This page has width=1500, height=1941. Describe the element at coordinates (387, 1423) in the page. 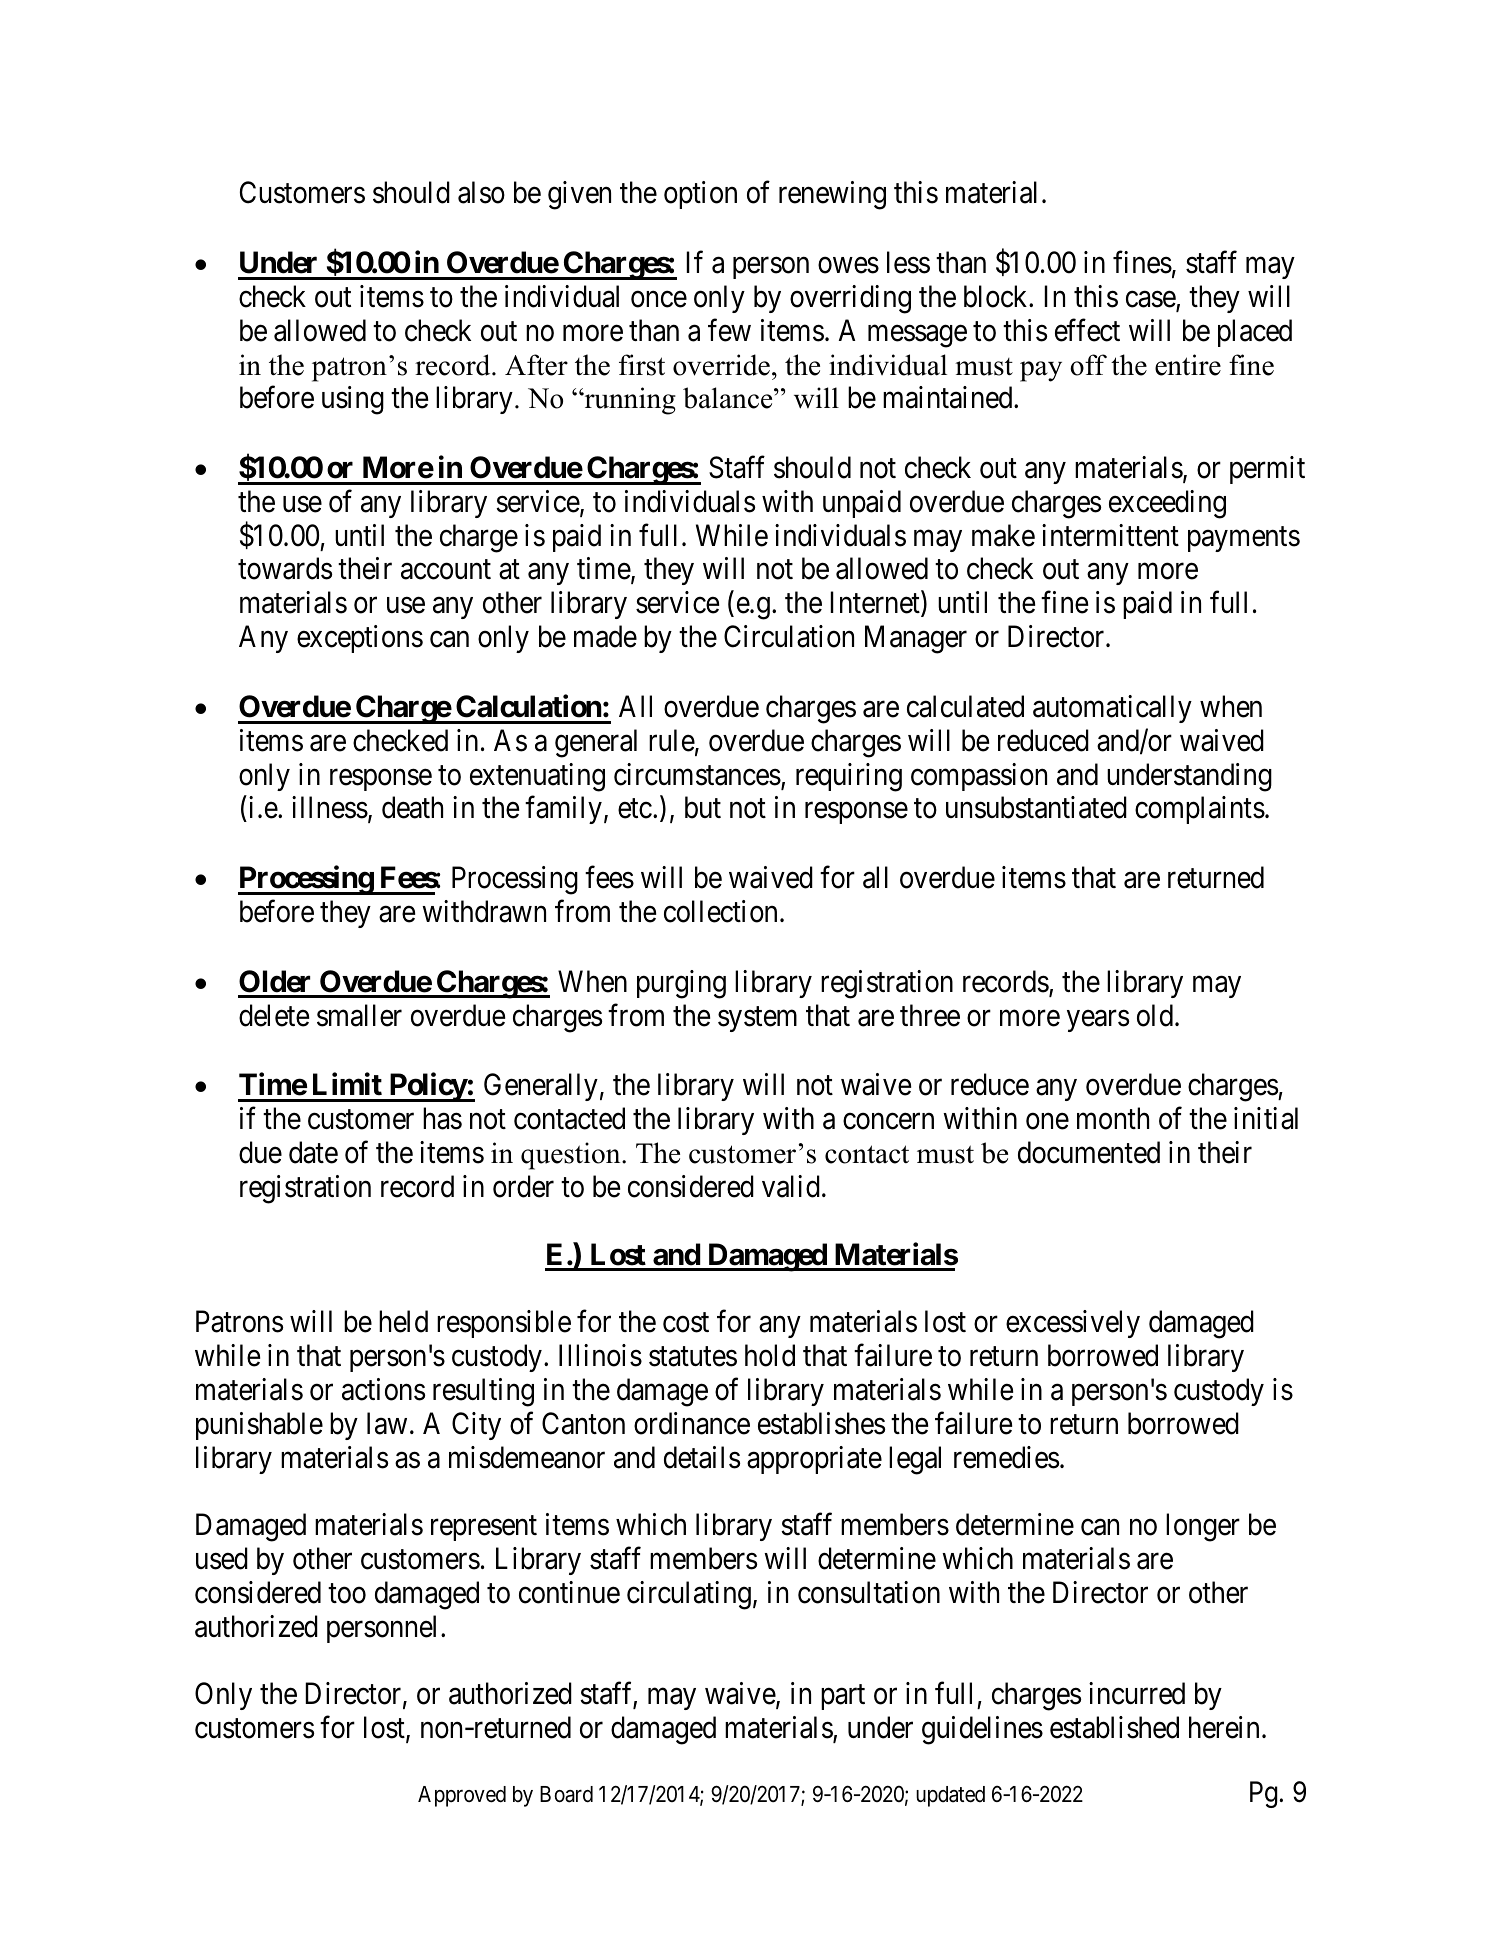

I see `law` at that location.
